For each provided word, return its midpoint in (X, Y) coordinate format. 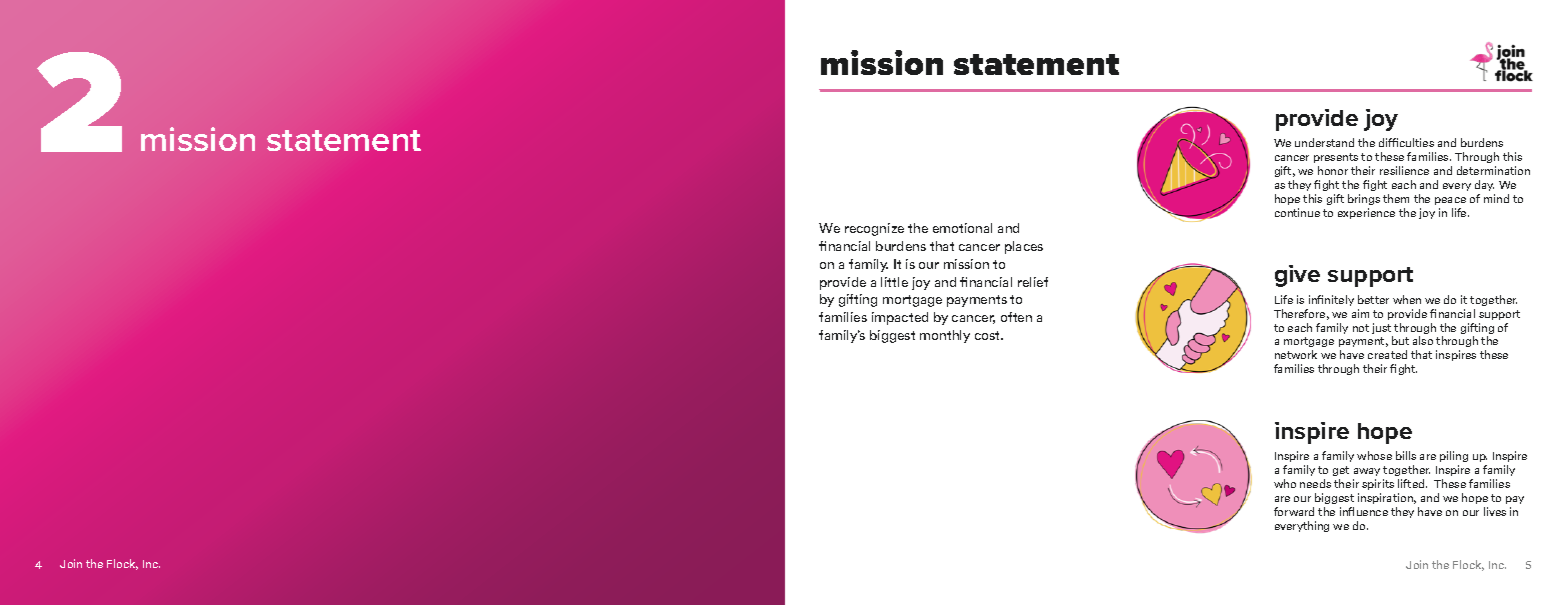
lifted (1412, 483)
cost (988, 335)
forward (1294, 511)
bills (1406, 455)
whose (1374, 455)
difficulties (1406, 142)
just (1382, 330)
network (1296, 354)
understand (1324, 142)
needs (1315, 483)
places (1024, 247)
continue (1297, 212)
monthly (945, 336)
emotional (962, 228)
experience (1366, 213)
